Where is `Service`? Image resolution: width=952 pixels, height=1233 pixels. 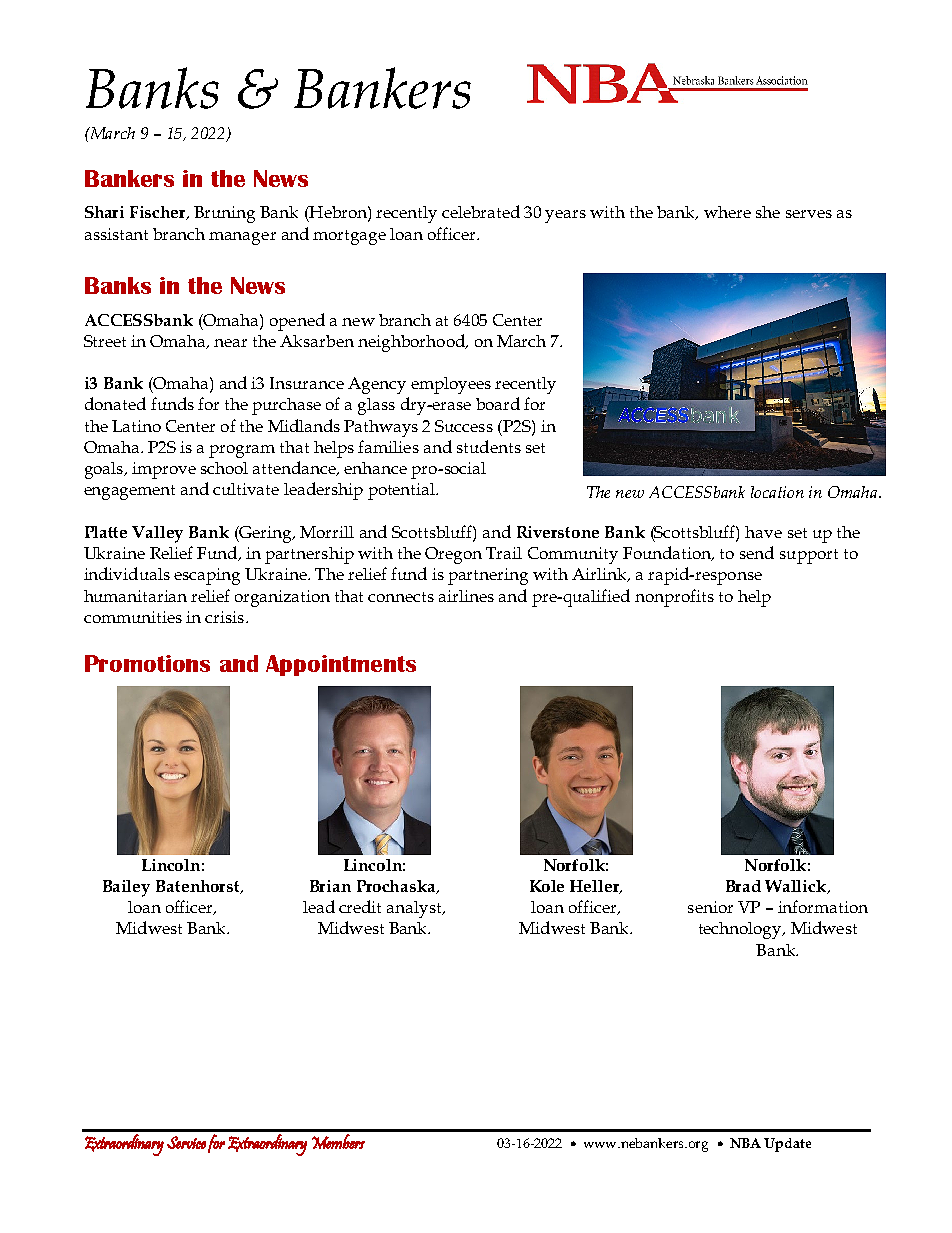 Service is located at coordinates (186, 1142).
